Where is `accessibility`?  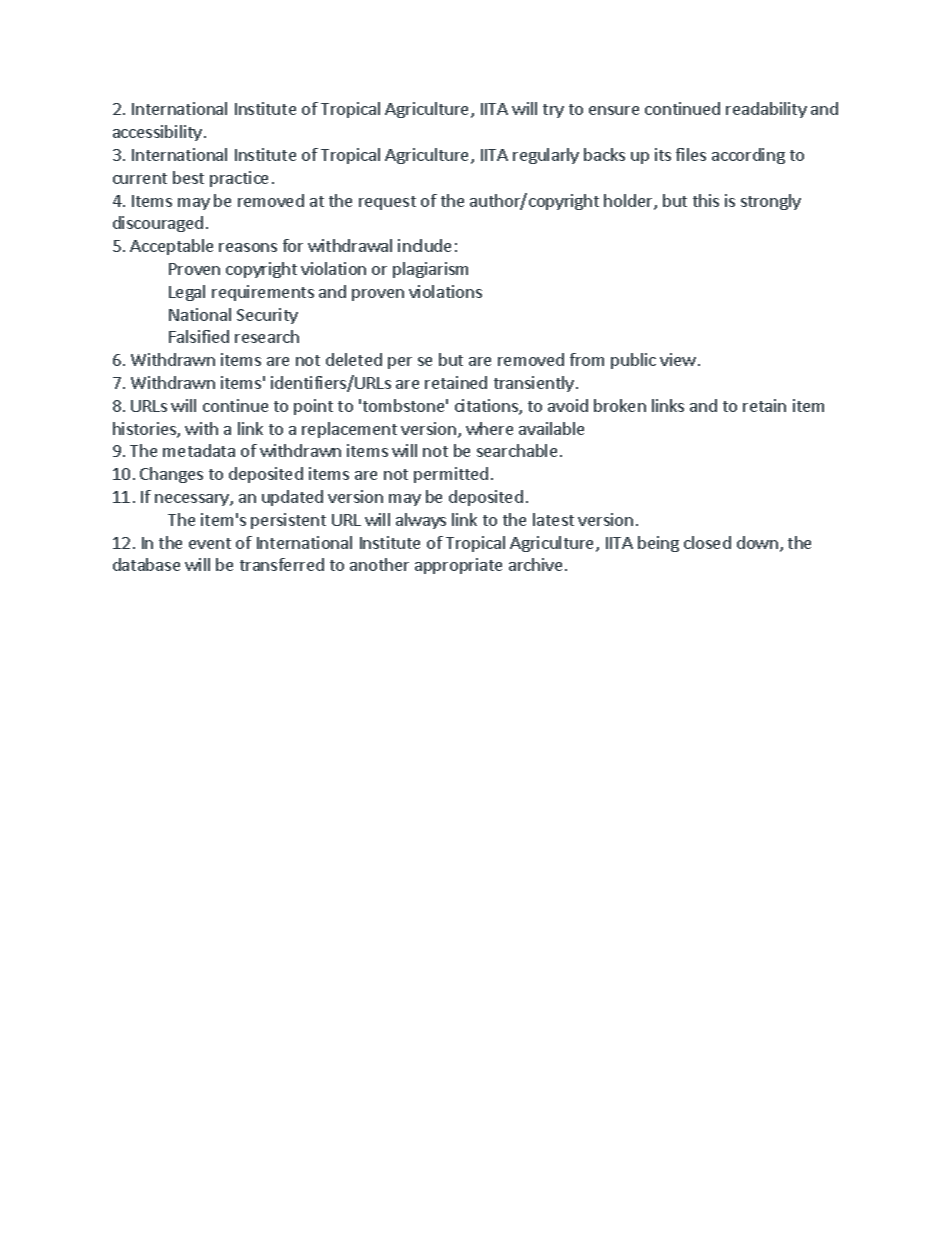
accessibility is located at coordinates (159, 133).
